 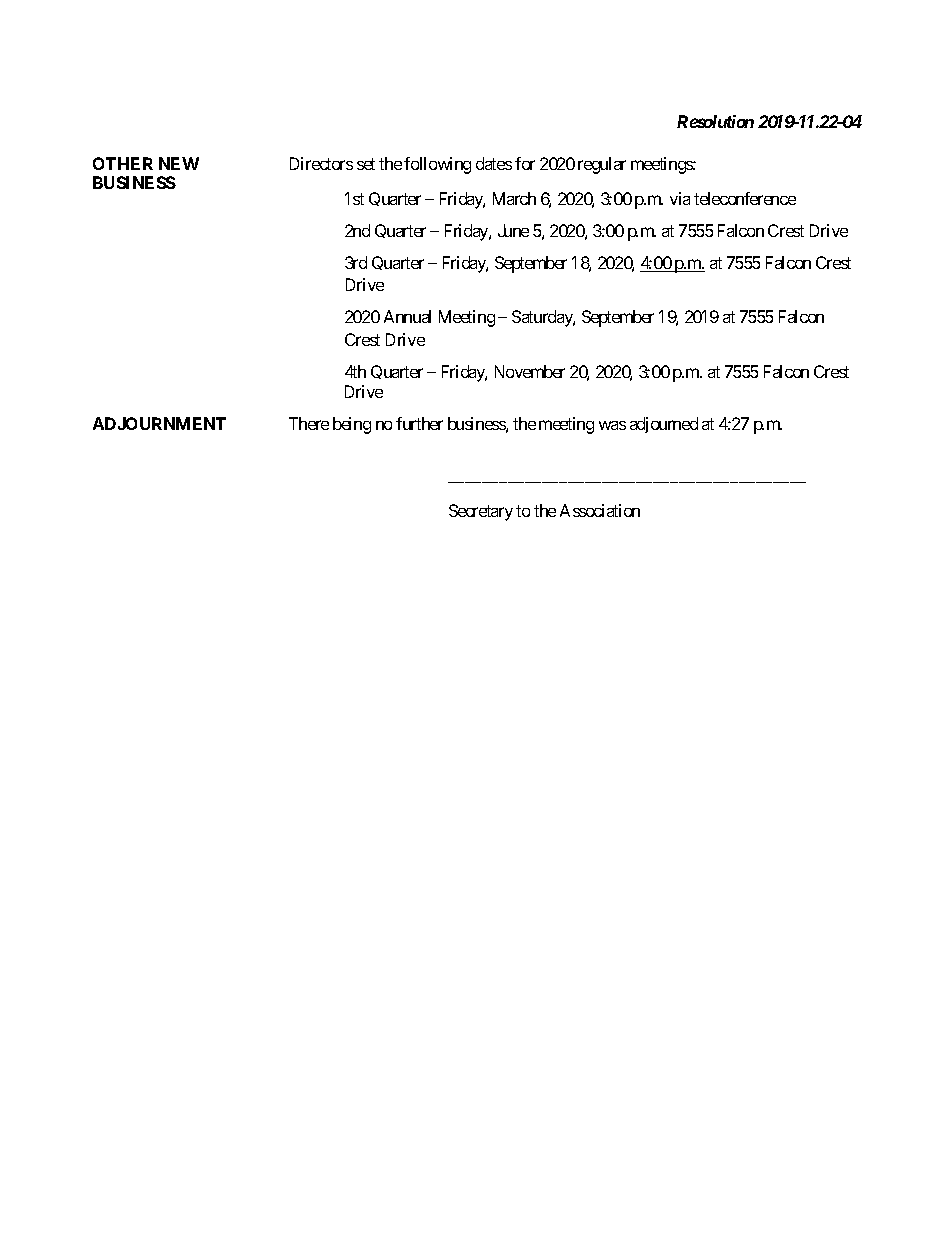 What do you see at coordinates (481, 512) in the screenshot?
I see `Secretary` at bounding box center [481, 512].
